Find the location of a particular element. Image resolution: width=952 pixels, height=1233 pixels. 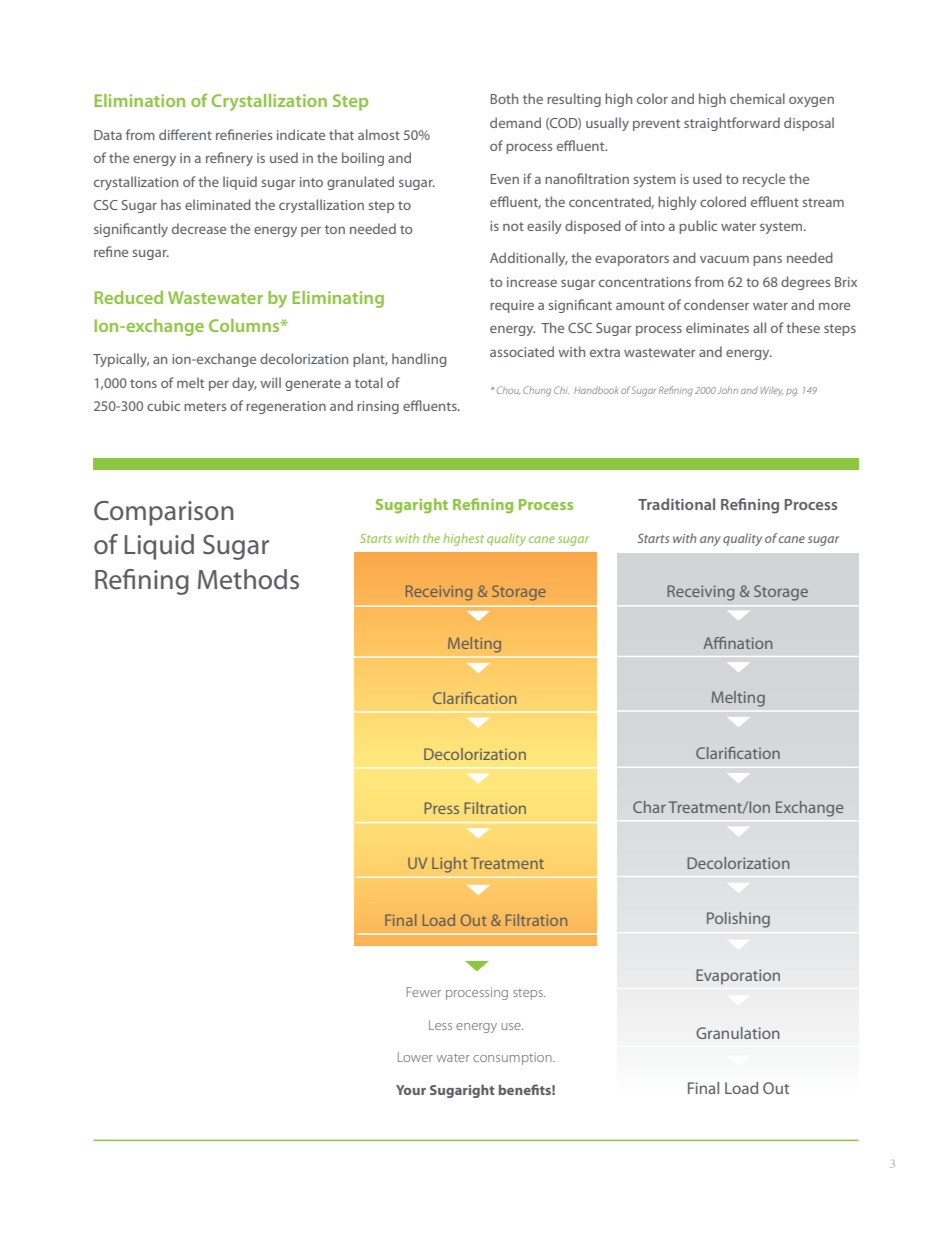

Granulation is located at coordinates (738, 1033).
